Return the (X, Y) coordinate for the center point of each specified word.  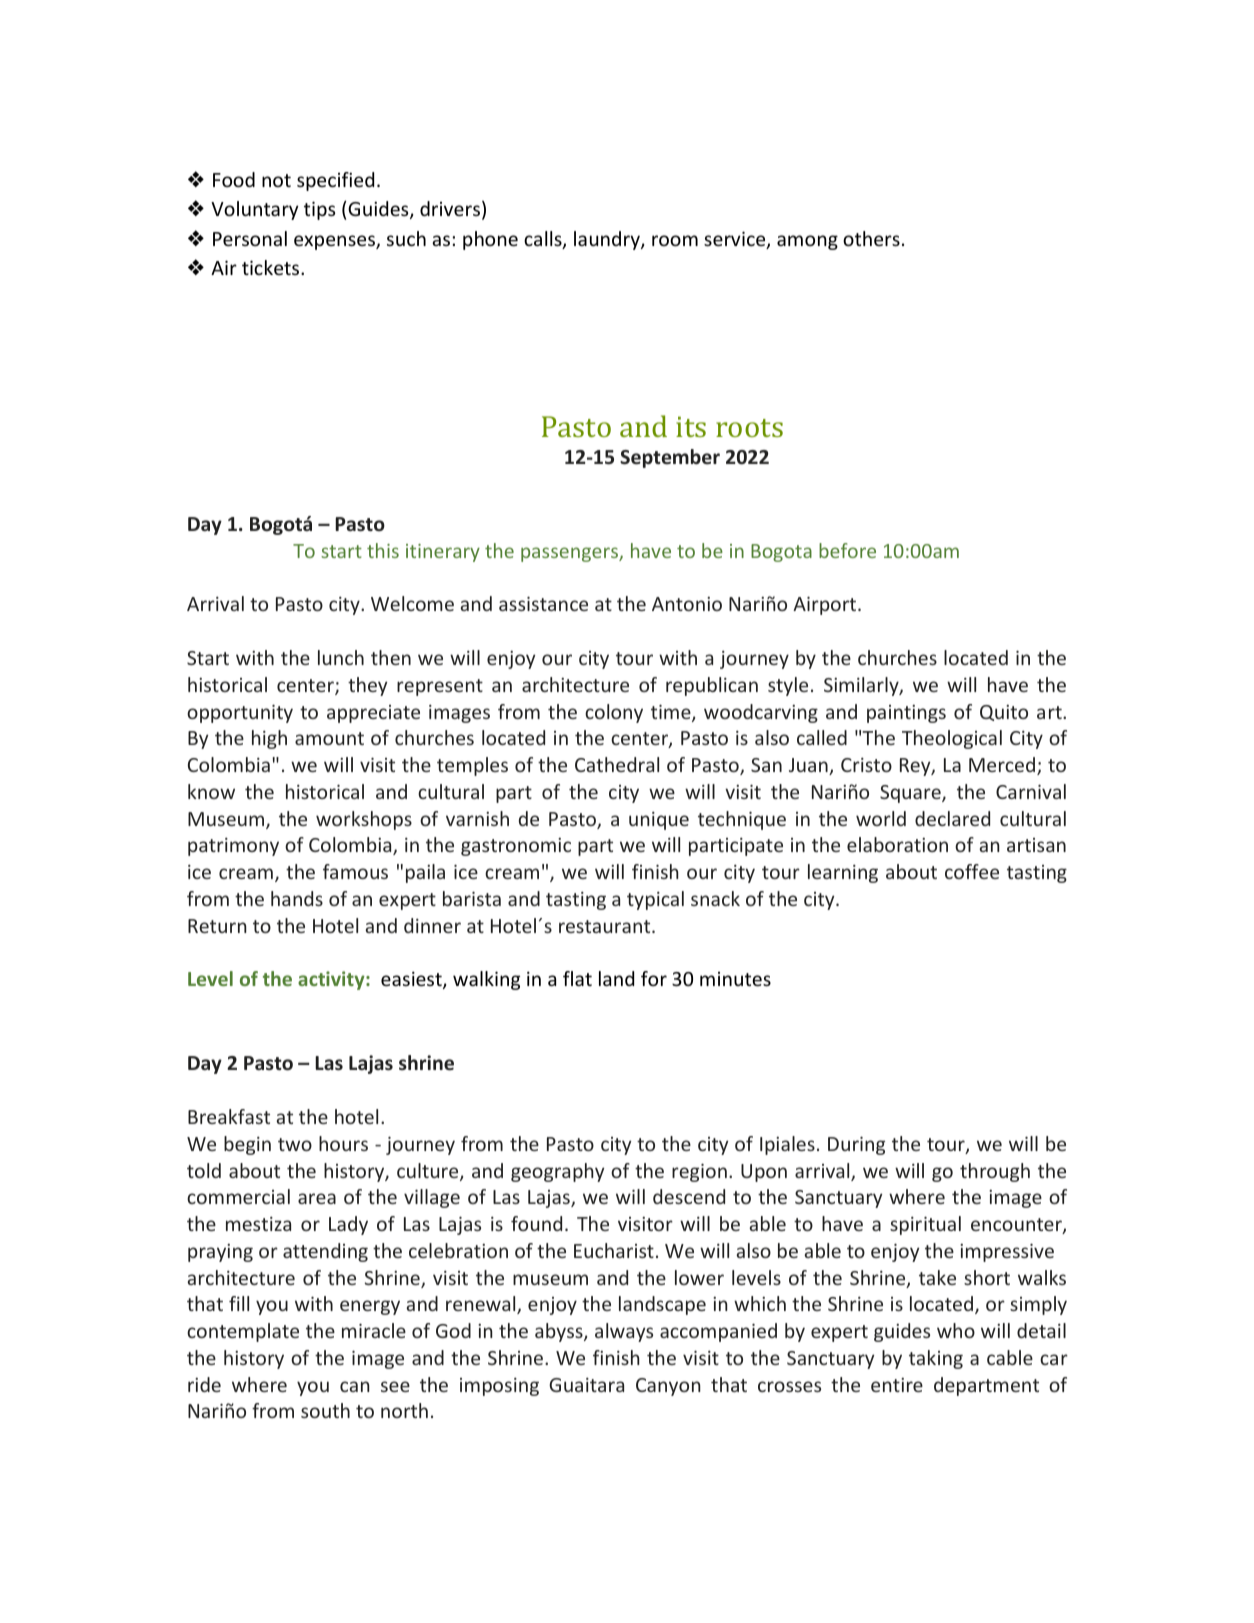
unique (659, 821)
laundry (608, 240)
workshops (364, 820)
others (871, 238)
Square (911, 794)
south (325, 1410)
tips (319, 210)
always (624, 1332)
